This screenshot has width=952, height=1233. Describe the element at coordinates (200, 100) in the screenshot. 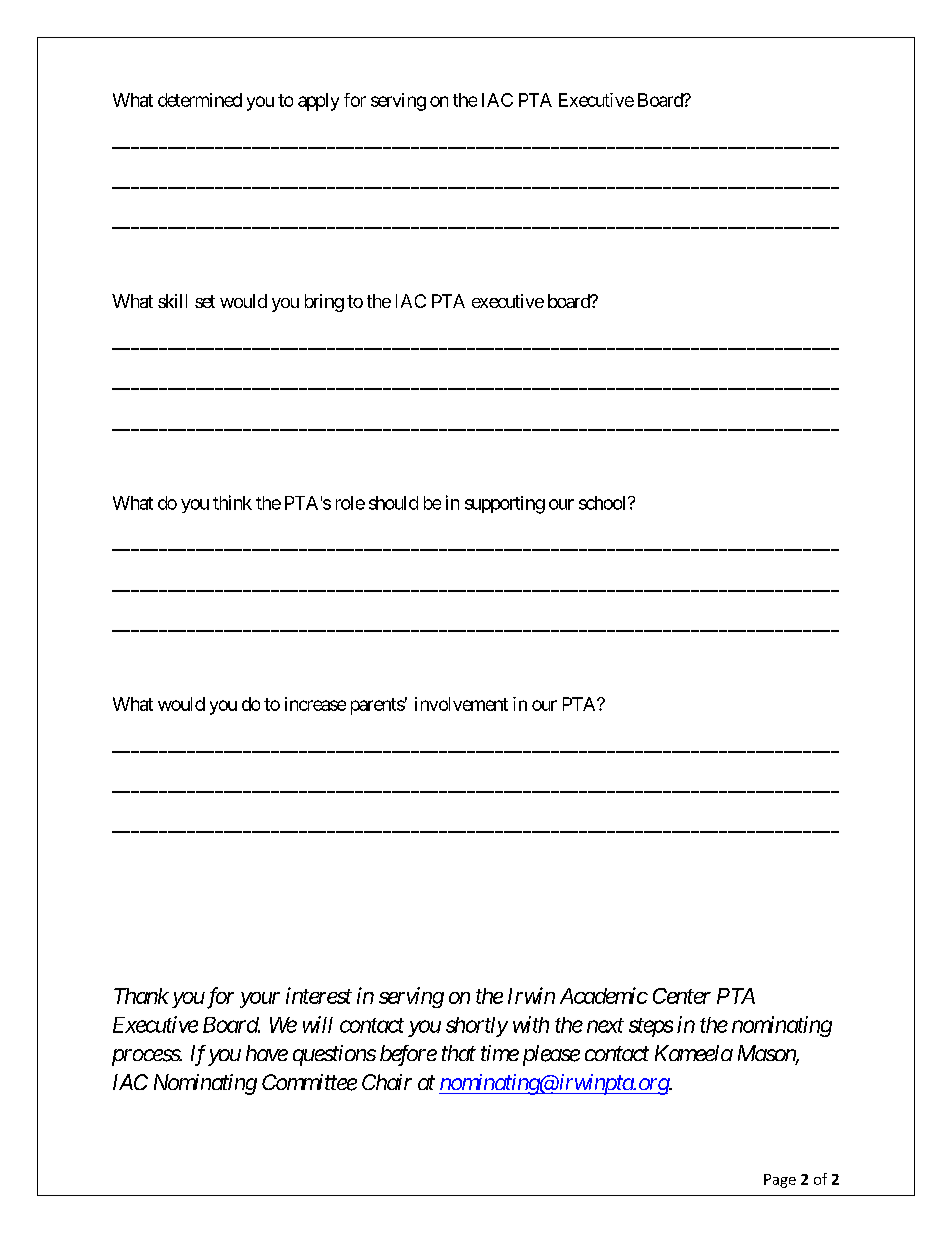

I see `determined` at that location.
